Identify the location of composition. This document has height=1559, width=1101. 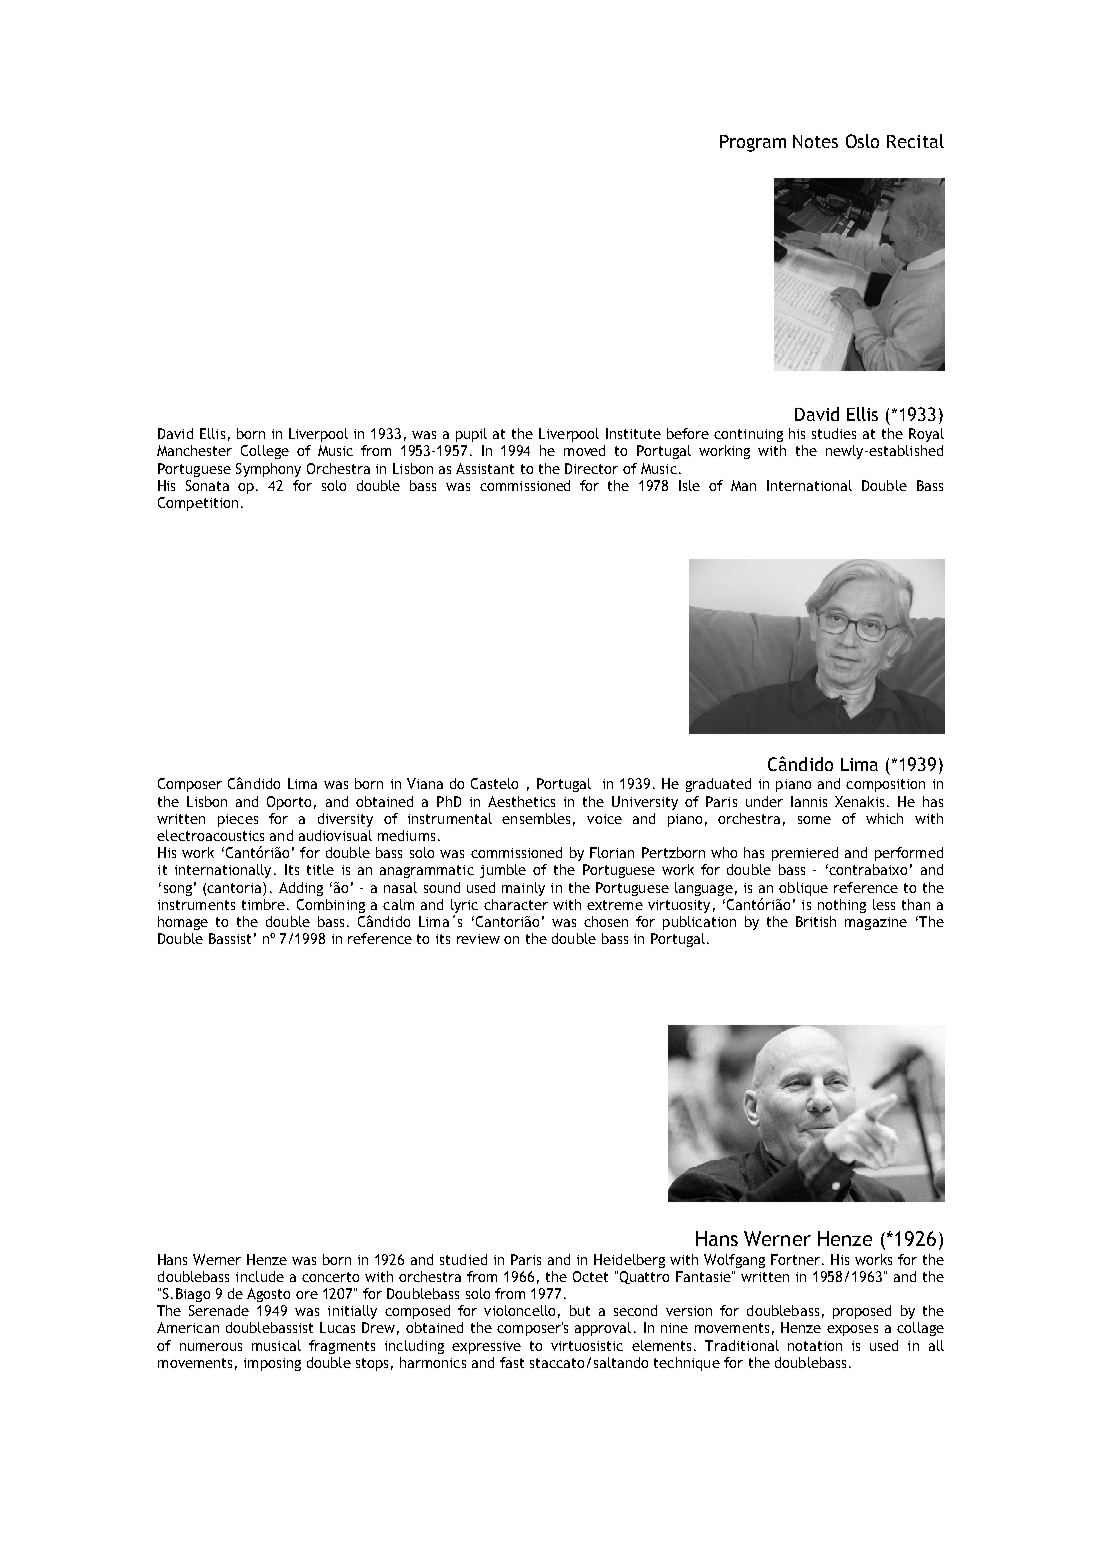
(885, 785).
